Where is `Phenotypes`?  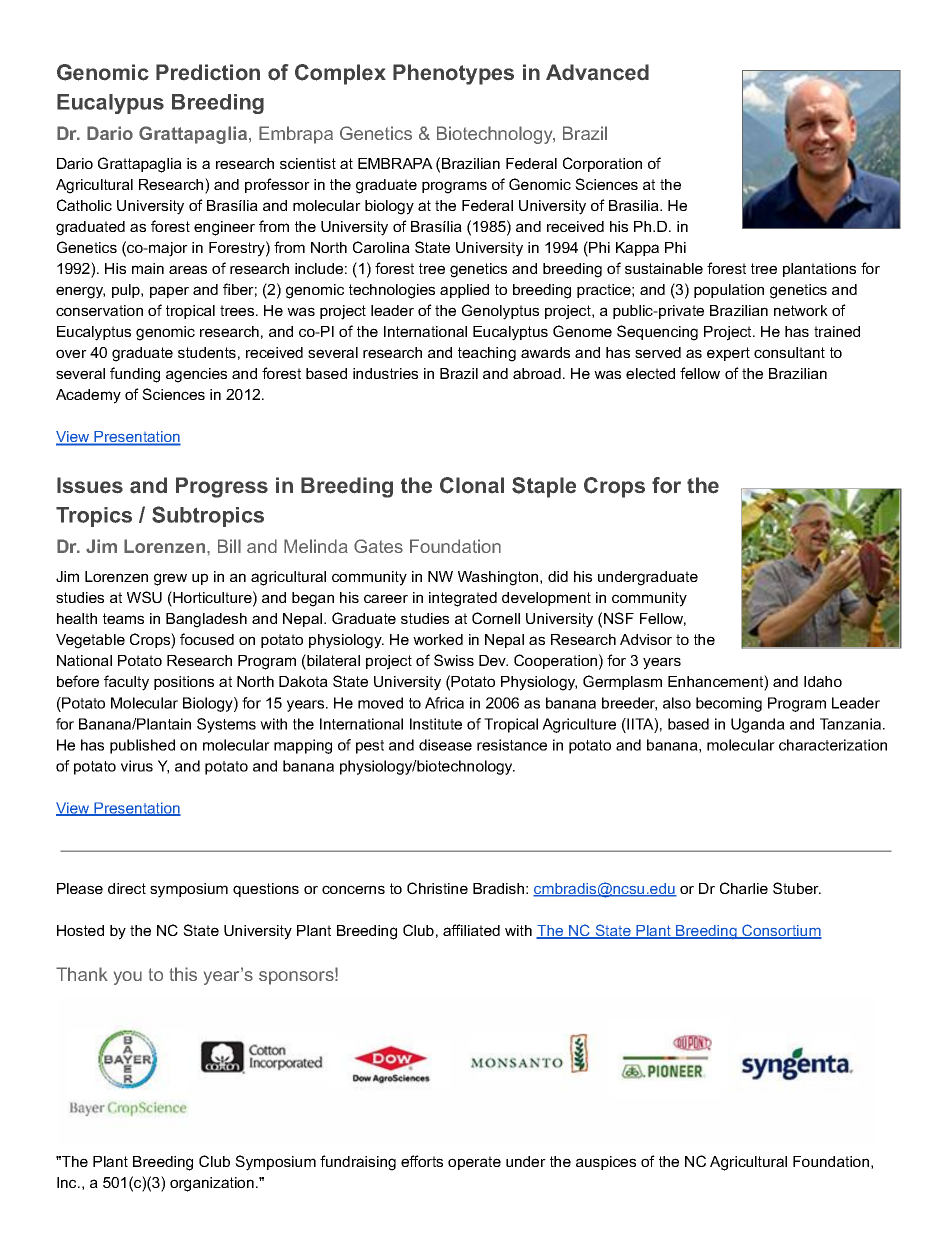
Phenotypes is located at coordinates (453, 74).
